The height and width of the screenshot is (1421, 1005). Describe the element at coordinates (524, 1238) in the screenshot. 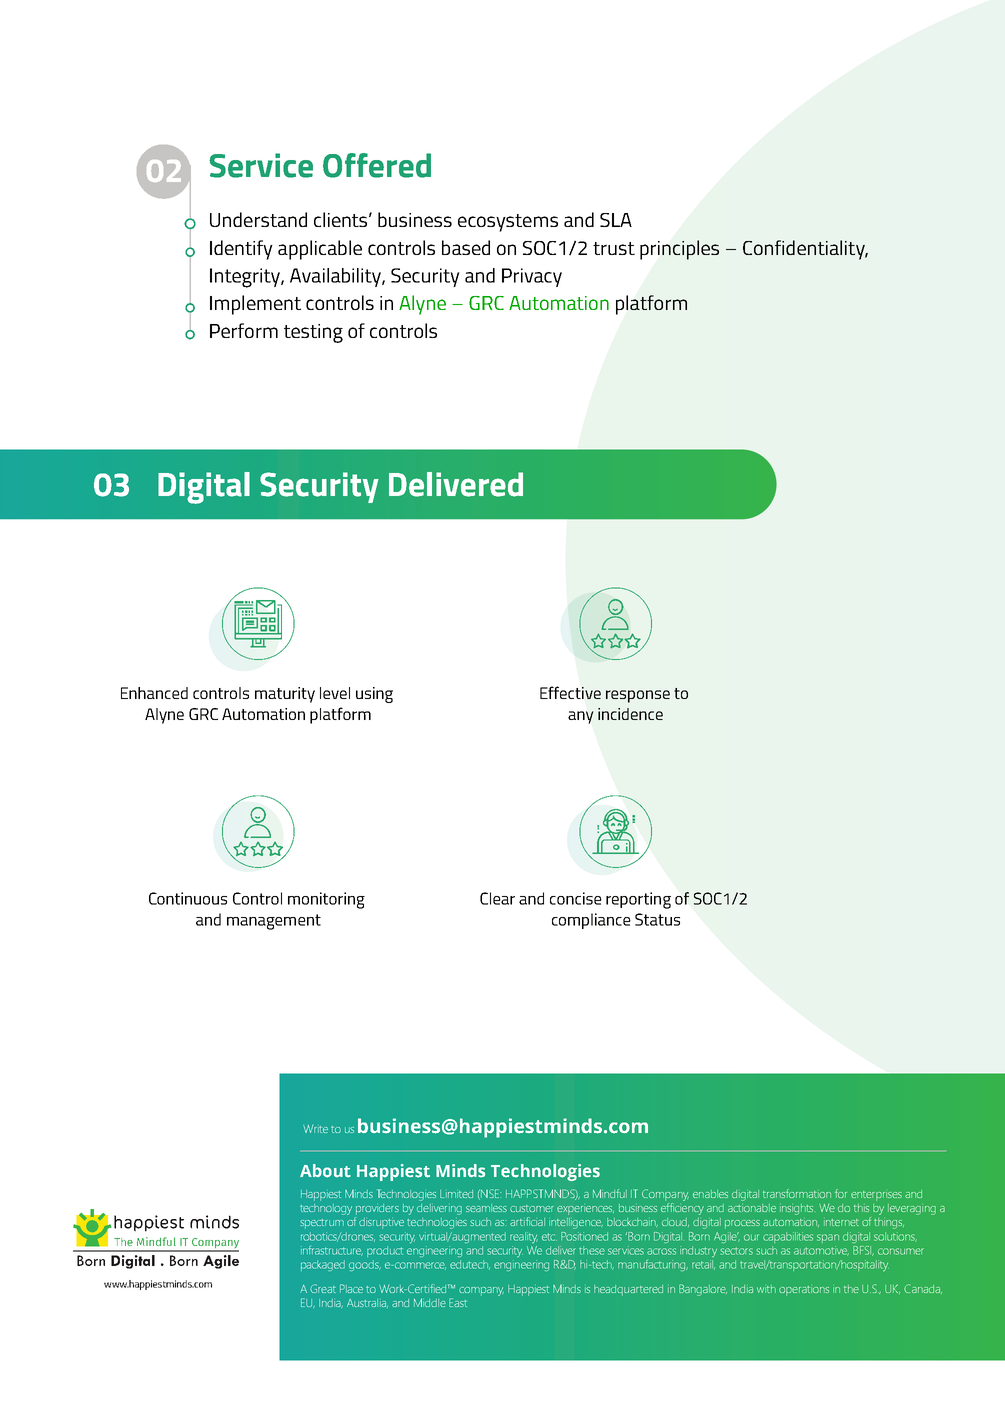

I see `reality` at that location.
